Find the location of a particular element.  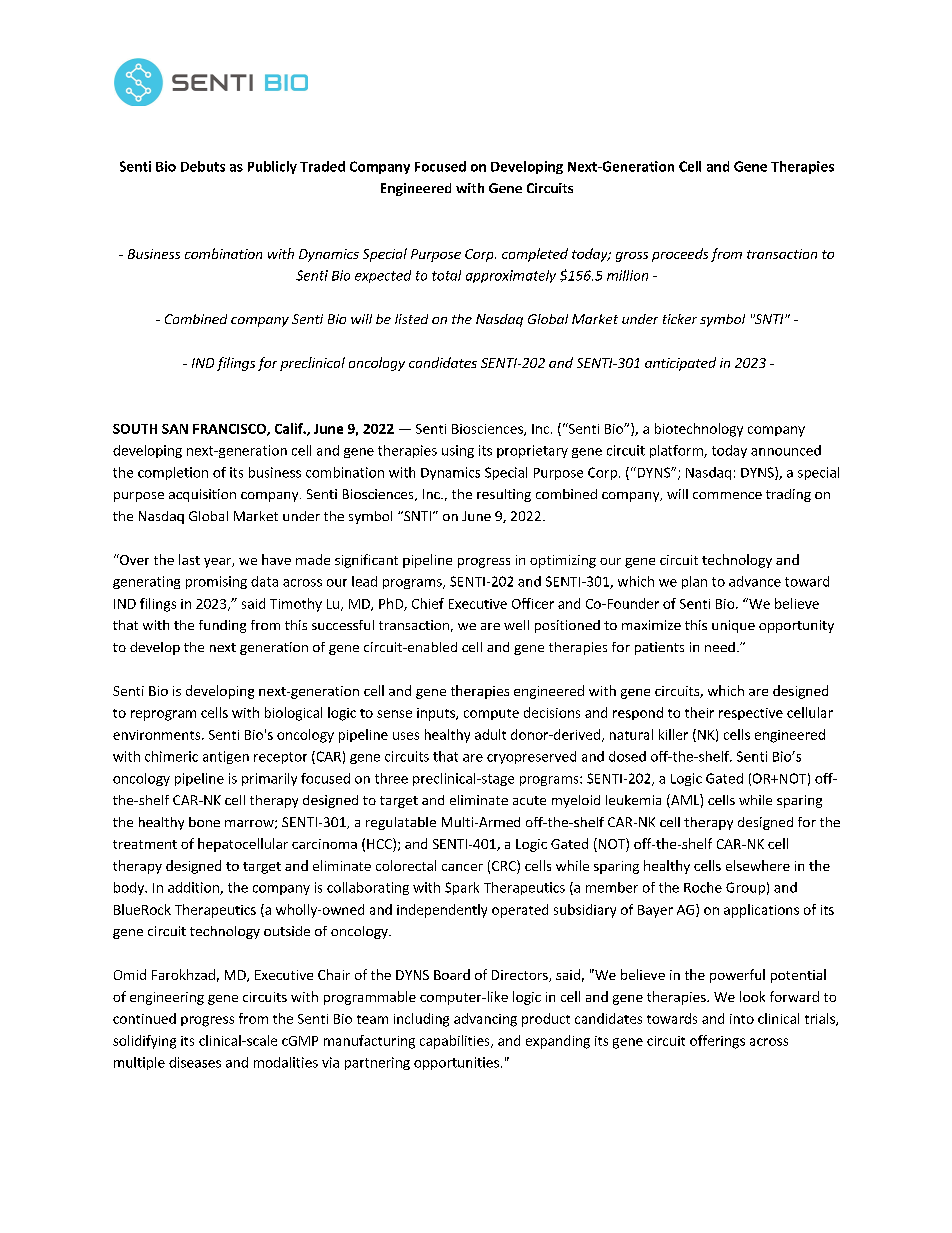

Debuts is located at coordinates (203, 166).
